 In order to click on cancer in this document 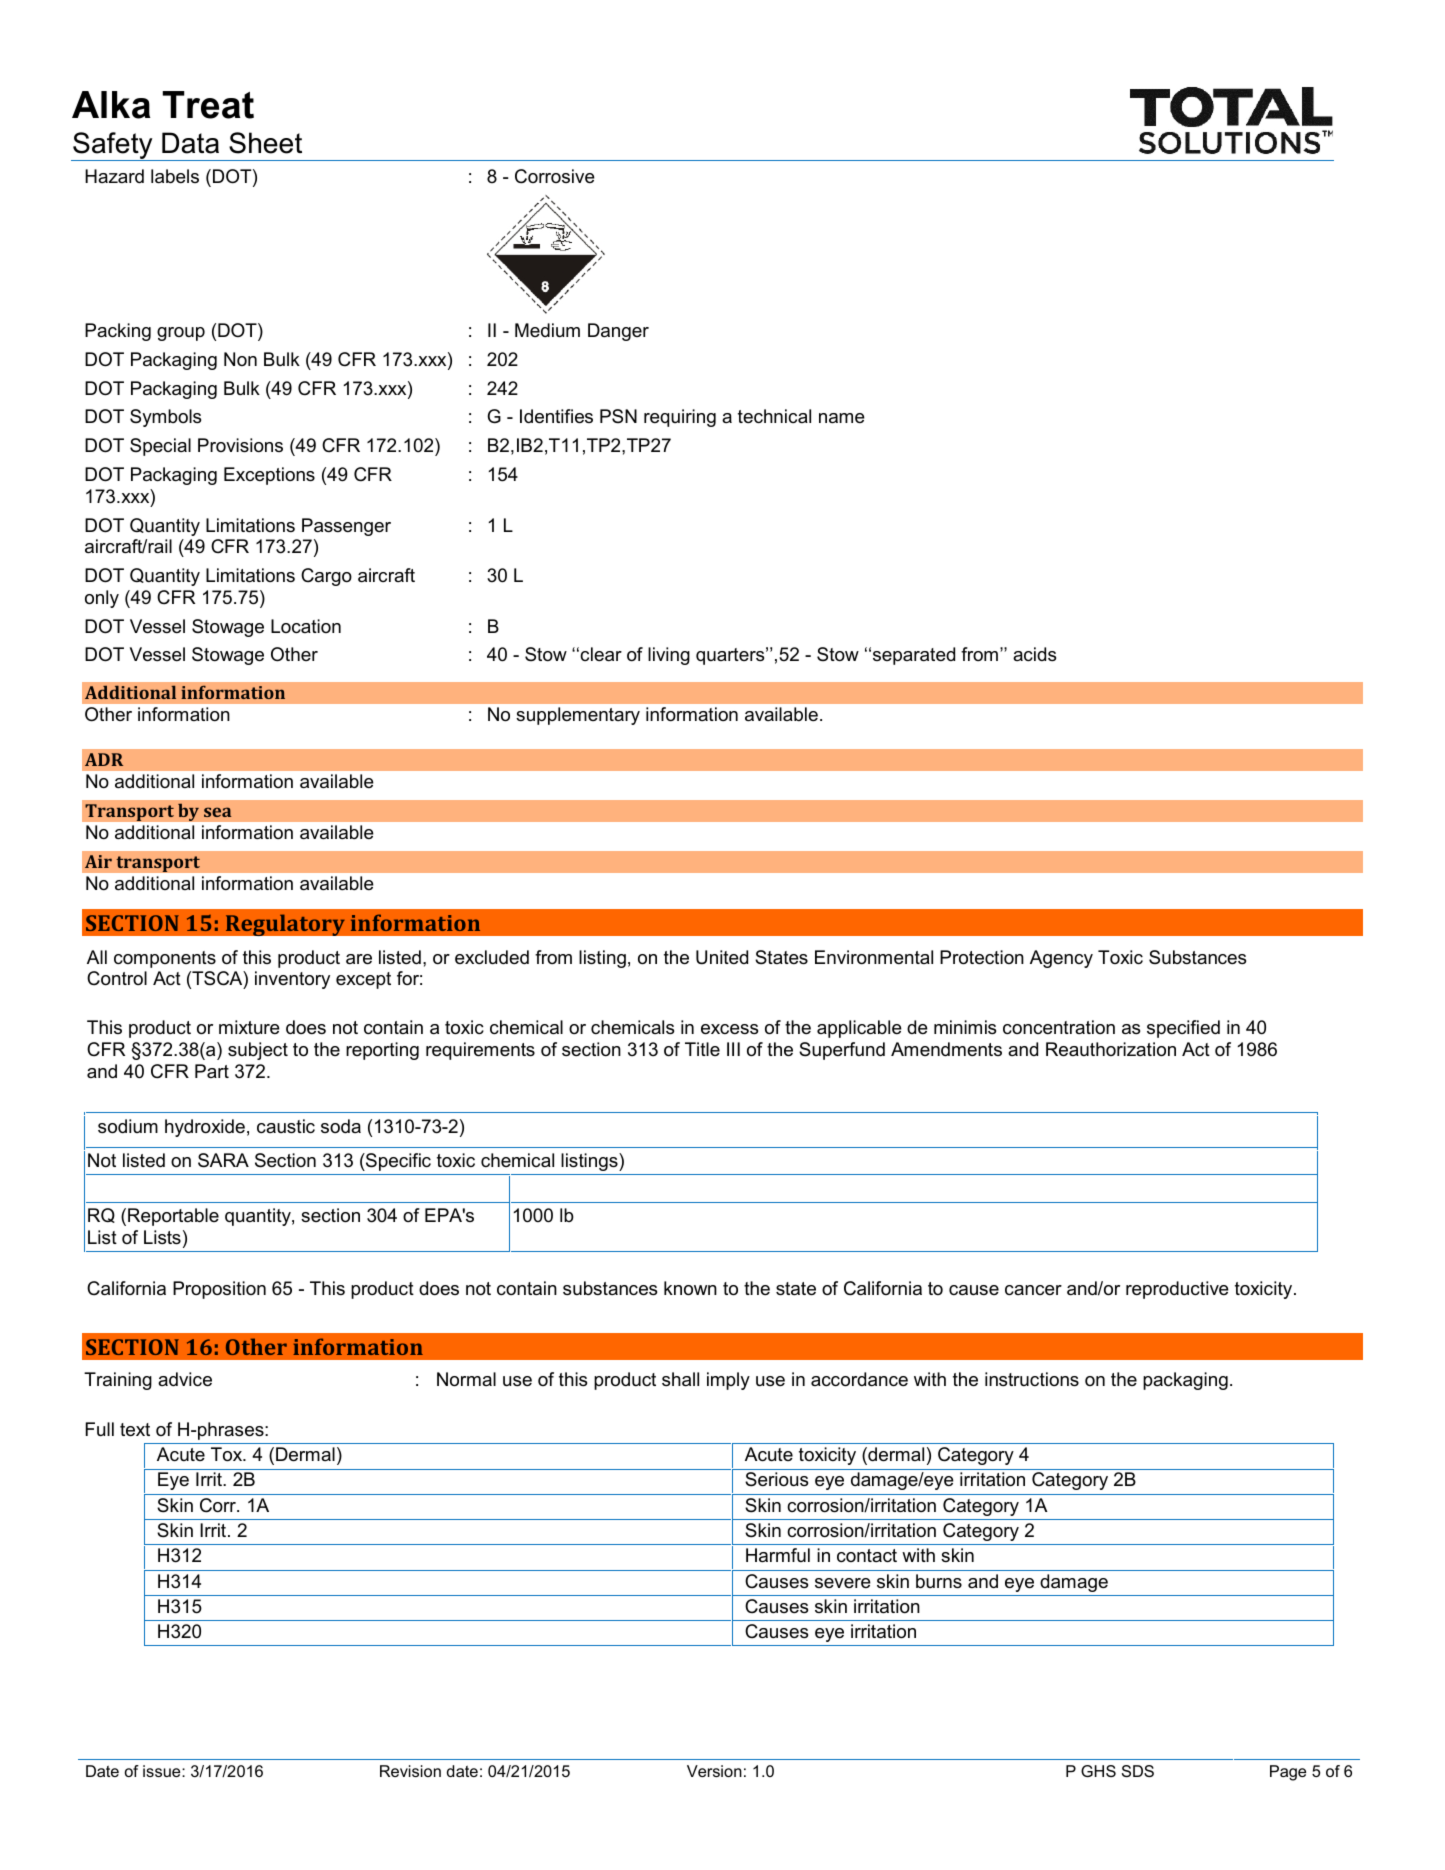, I will do `click(1033, 1290)`.
